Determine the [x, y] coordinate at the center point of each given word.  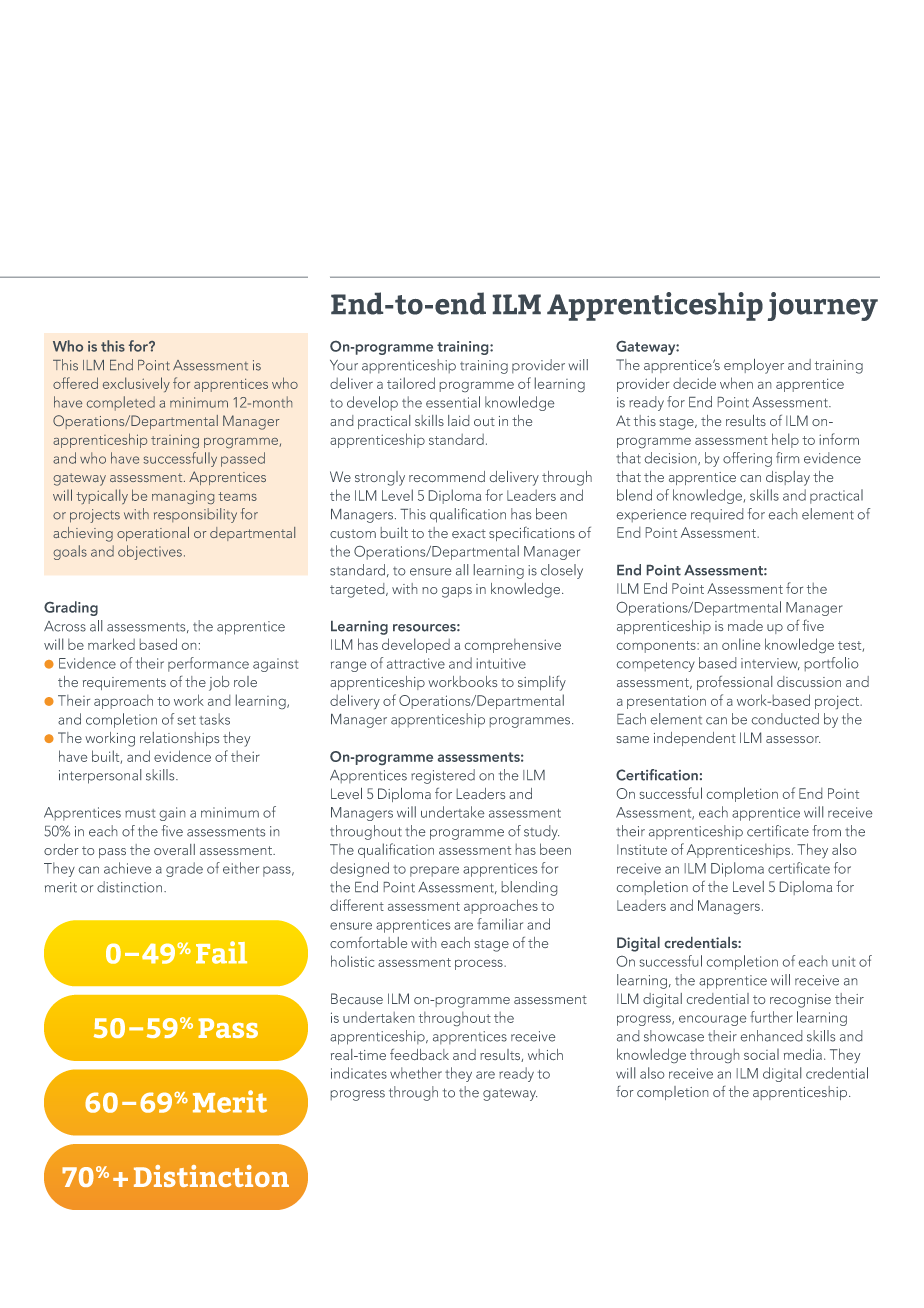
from [827, 831]
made [745, 625]
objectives [150, 552]
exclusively [136, 384]
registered [443, 776]
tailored [411, 383]
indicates [359, 1073]
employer [754, 366]
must [140, 813]
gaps [457, 592]
